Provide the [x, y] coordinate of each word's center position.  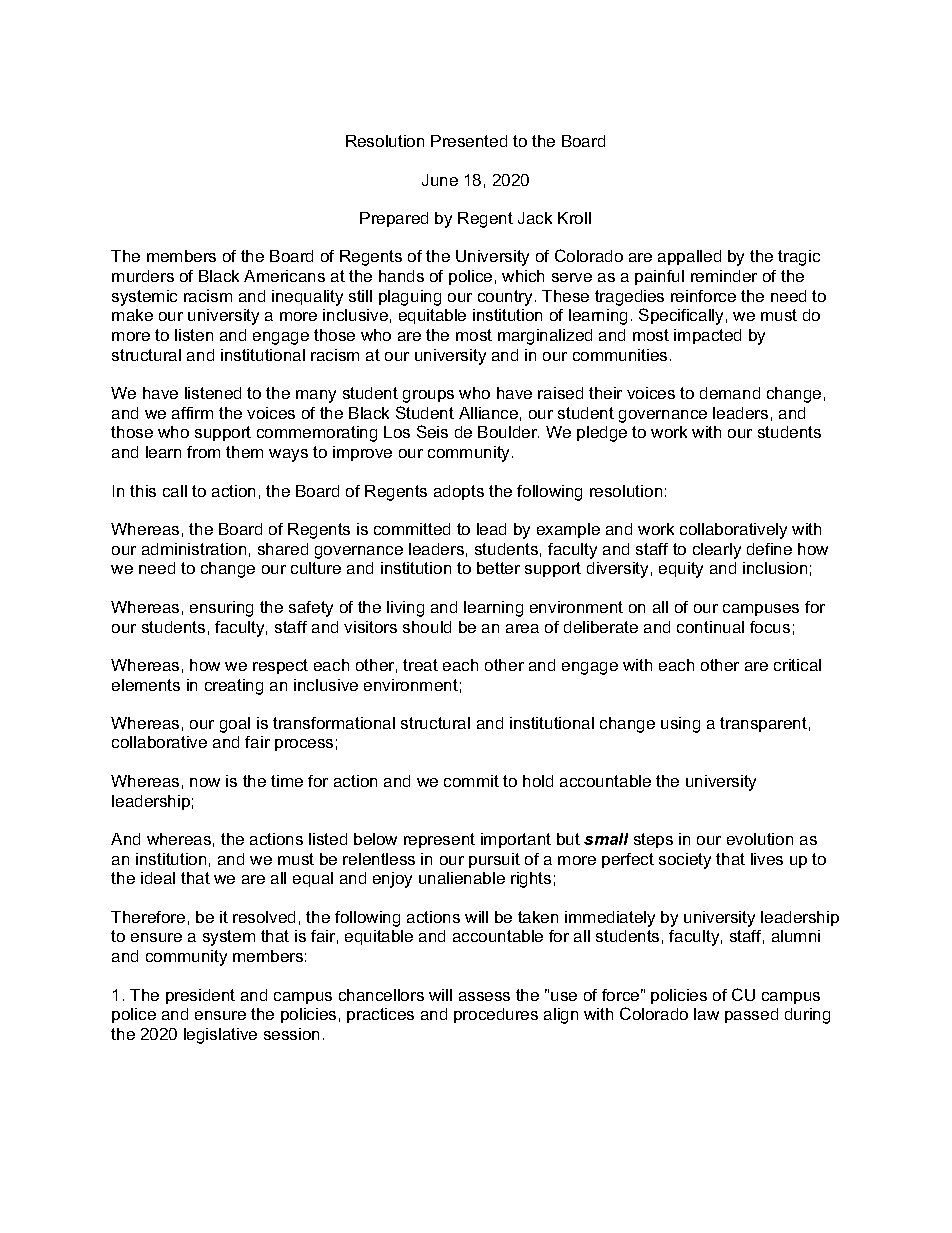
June [440, 180]
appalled [689, 257]
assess [484, 996]
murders [143, 276]
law [706, 1014]
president [200, 996]
